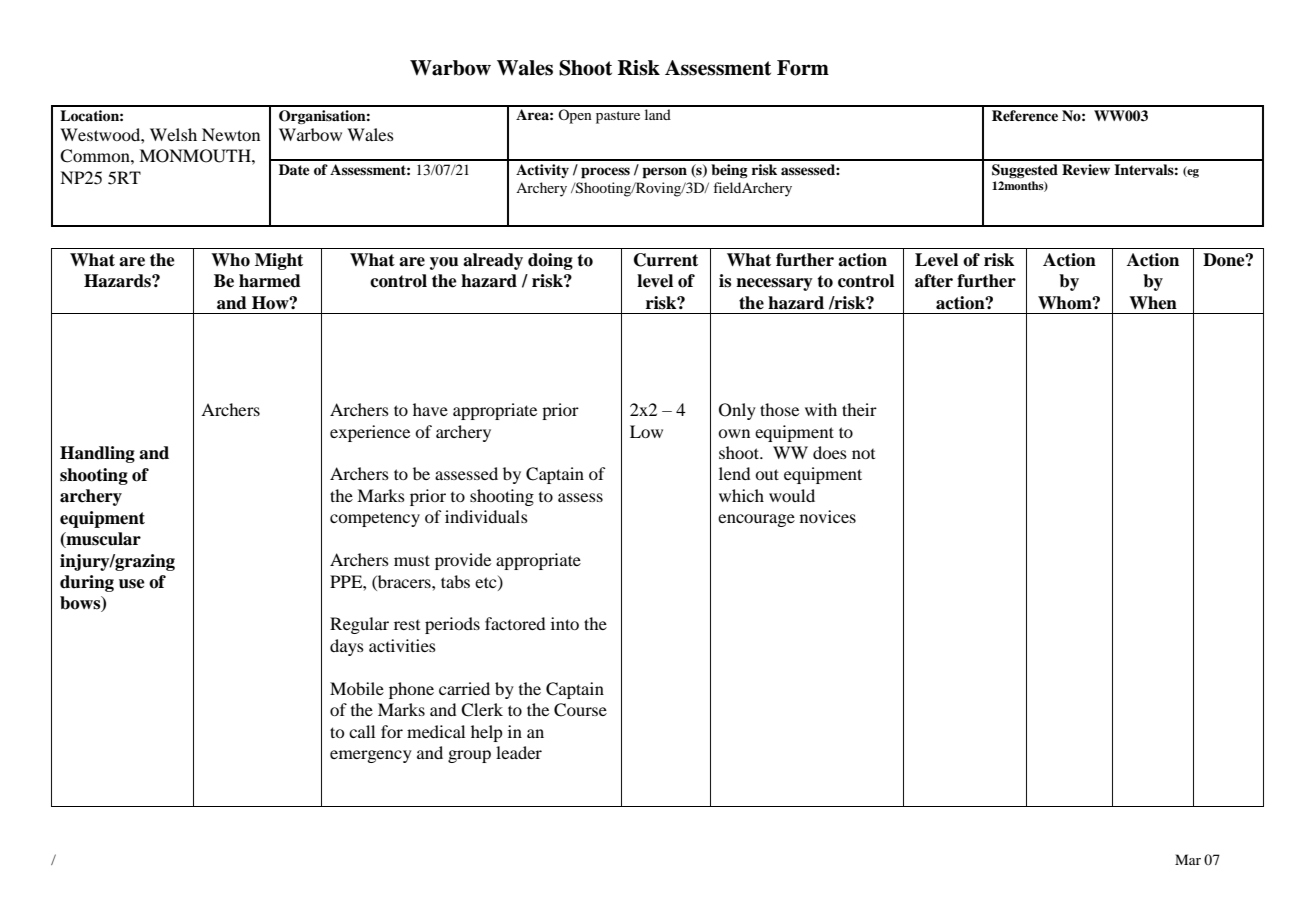 The width and height of the screenshot is (1308, 924). What do you see at coordinates (580, 710) in the screenshot?
I see `Course` at bounding box center [580, 710].
